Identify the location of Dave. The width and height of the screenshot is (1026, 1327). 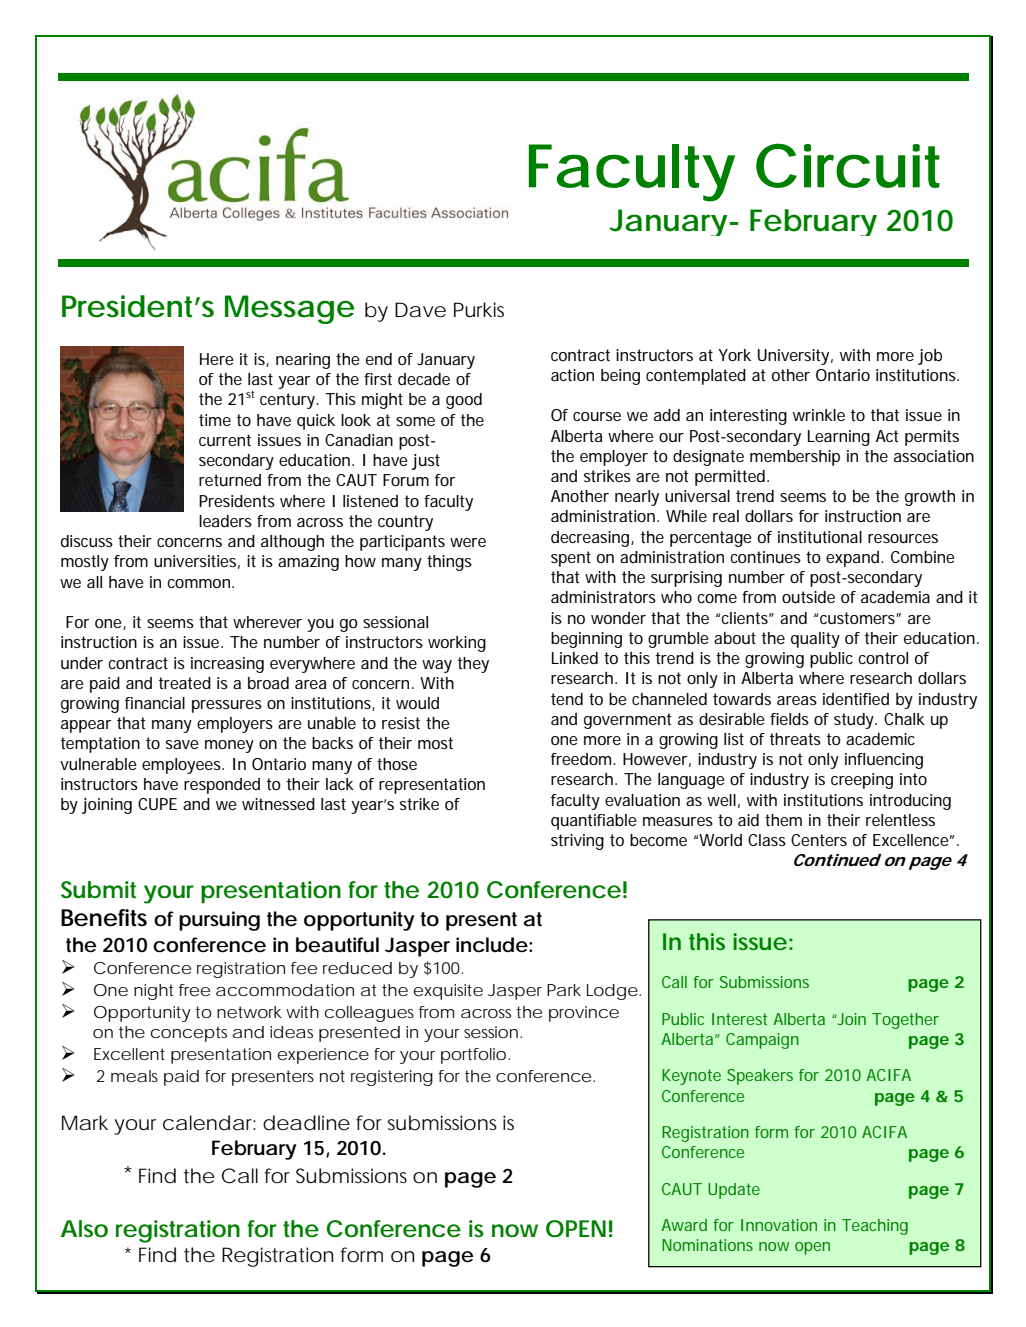
(420, 310).
